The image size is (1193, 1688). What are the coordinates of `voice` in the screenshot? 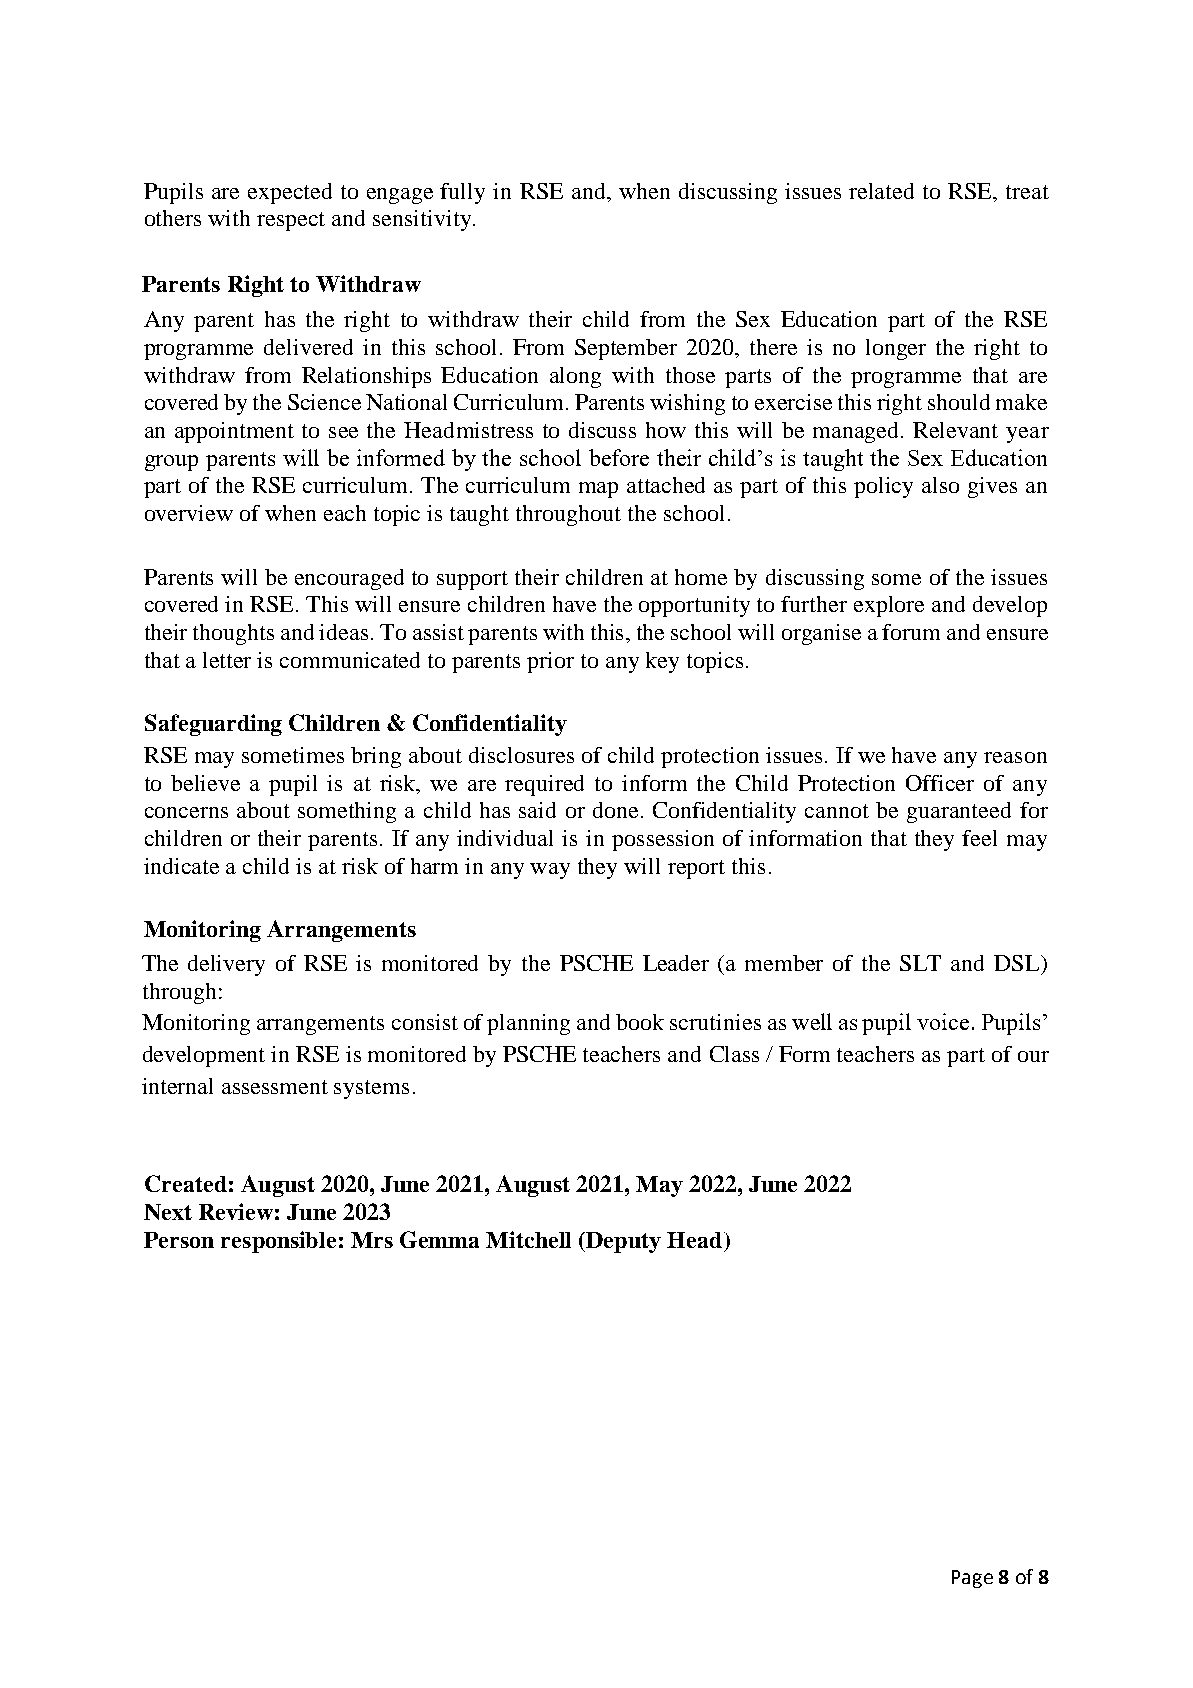 It's located at (943, 1021).
